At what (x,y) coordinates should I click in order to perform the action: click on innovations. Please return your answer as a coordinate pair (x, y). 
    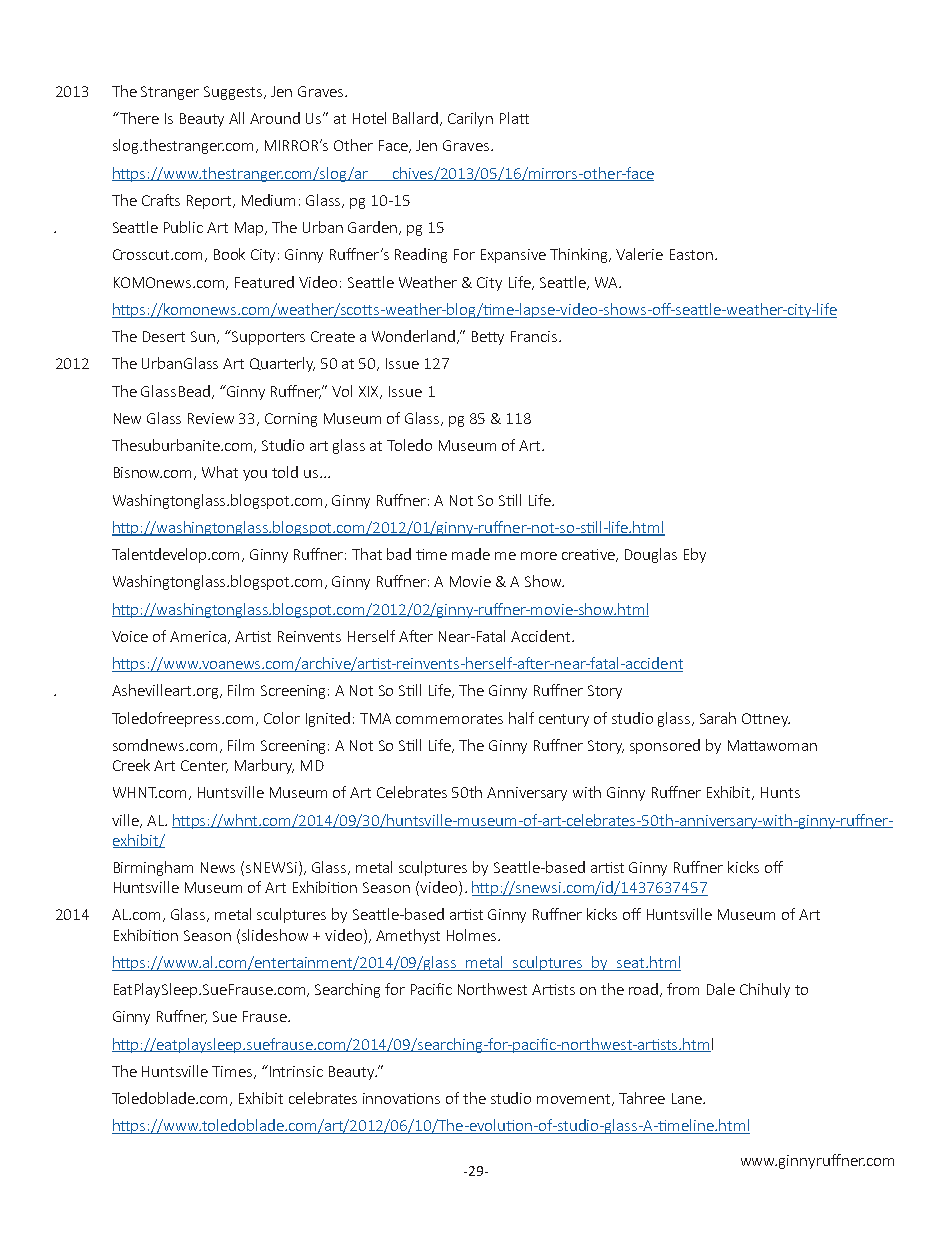
    Looking at the image, I should click on (401, 1098).
